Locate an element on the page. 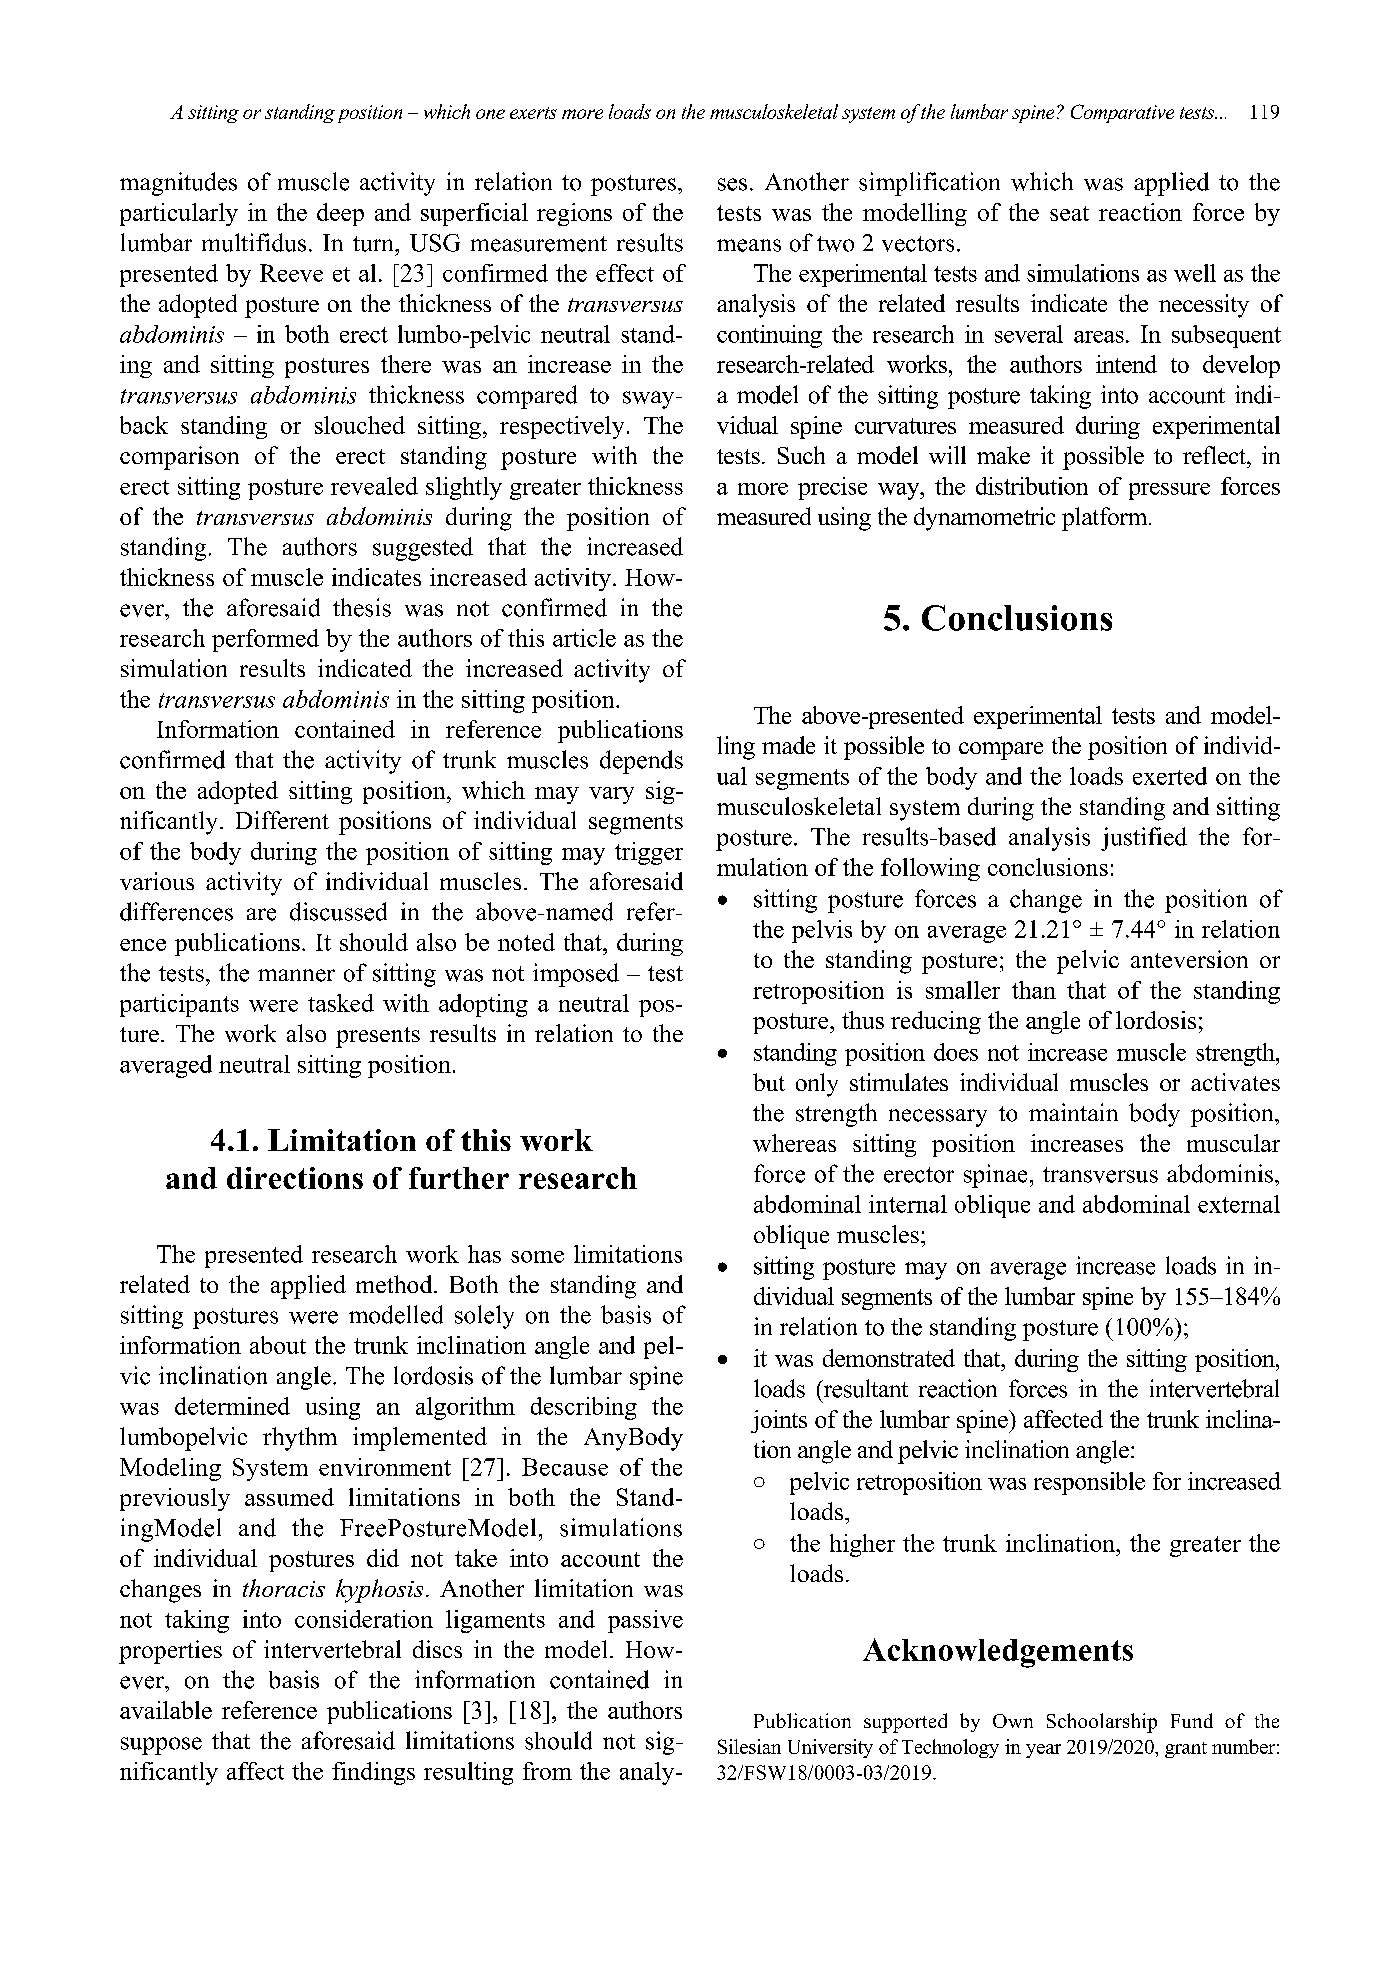 This image has height=1970, width=1393. deep is located at coordinates (340, 214).
